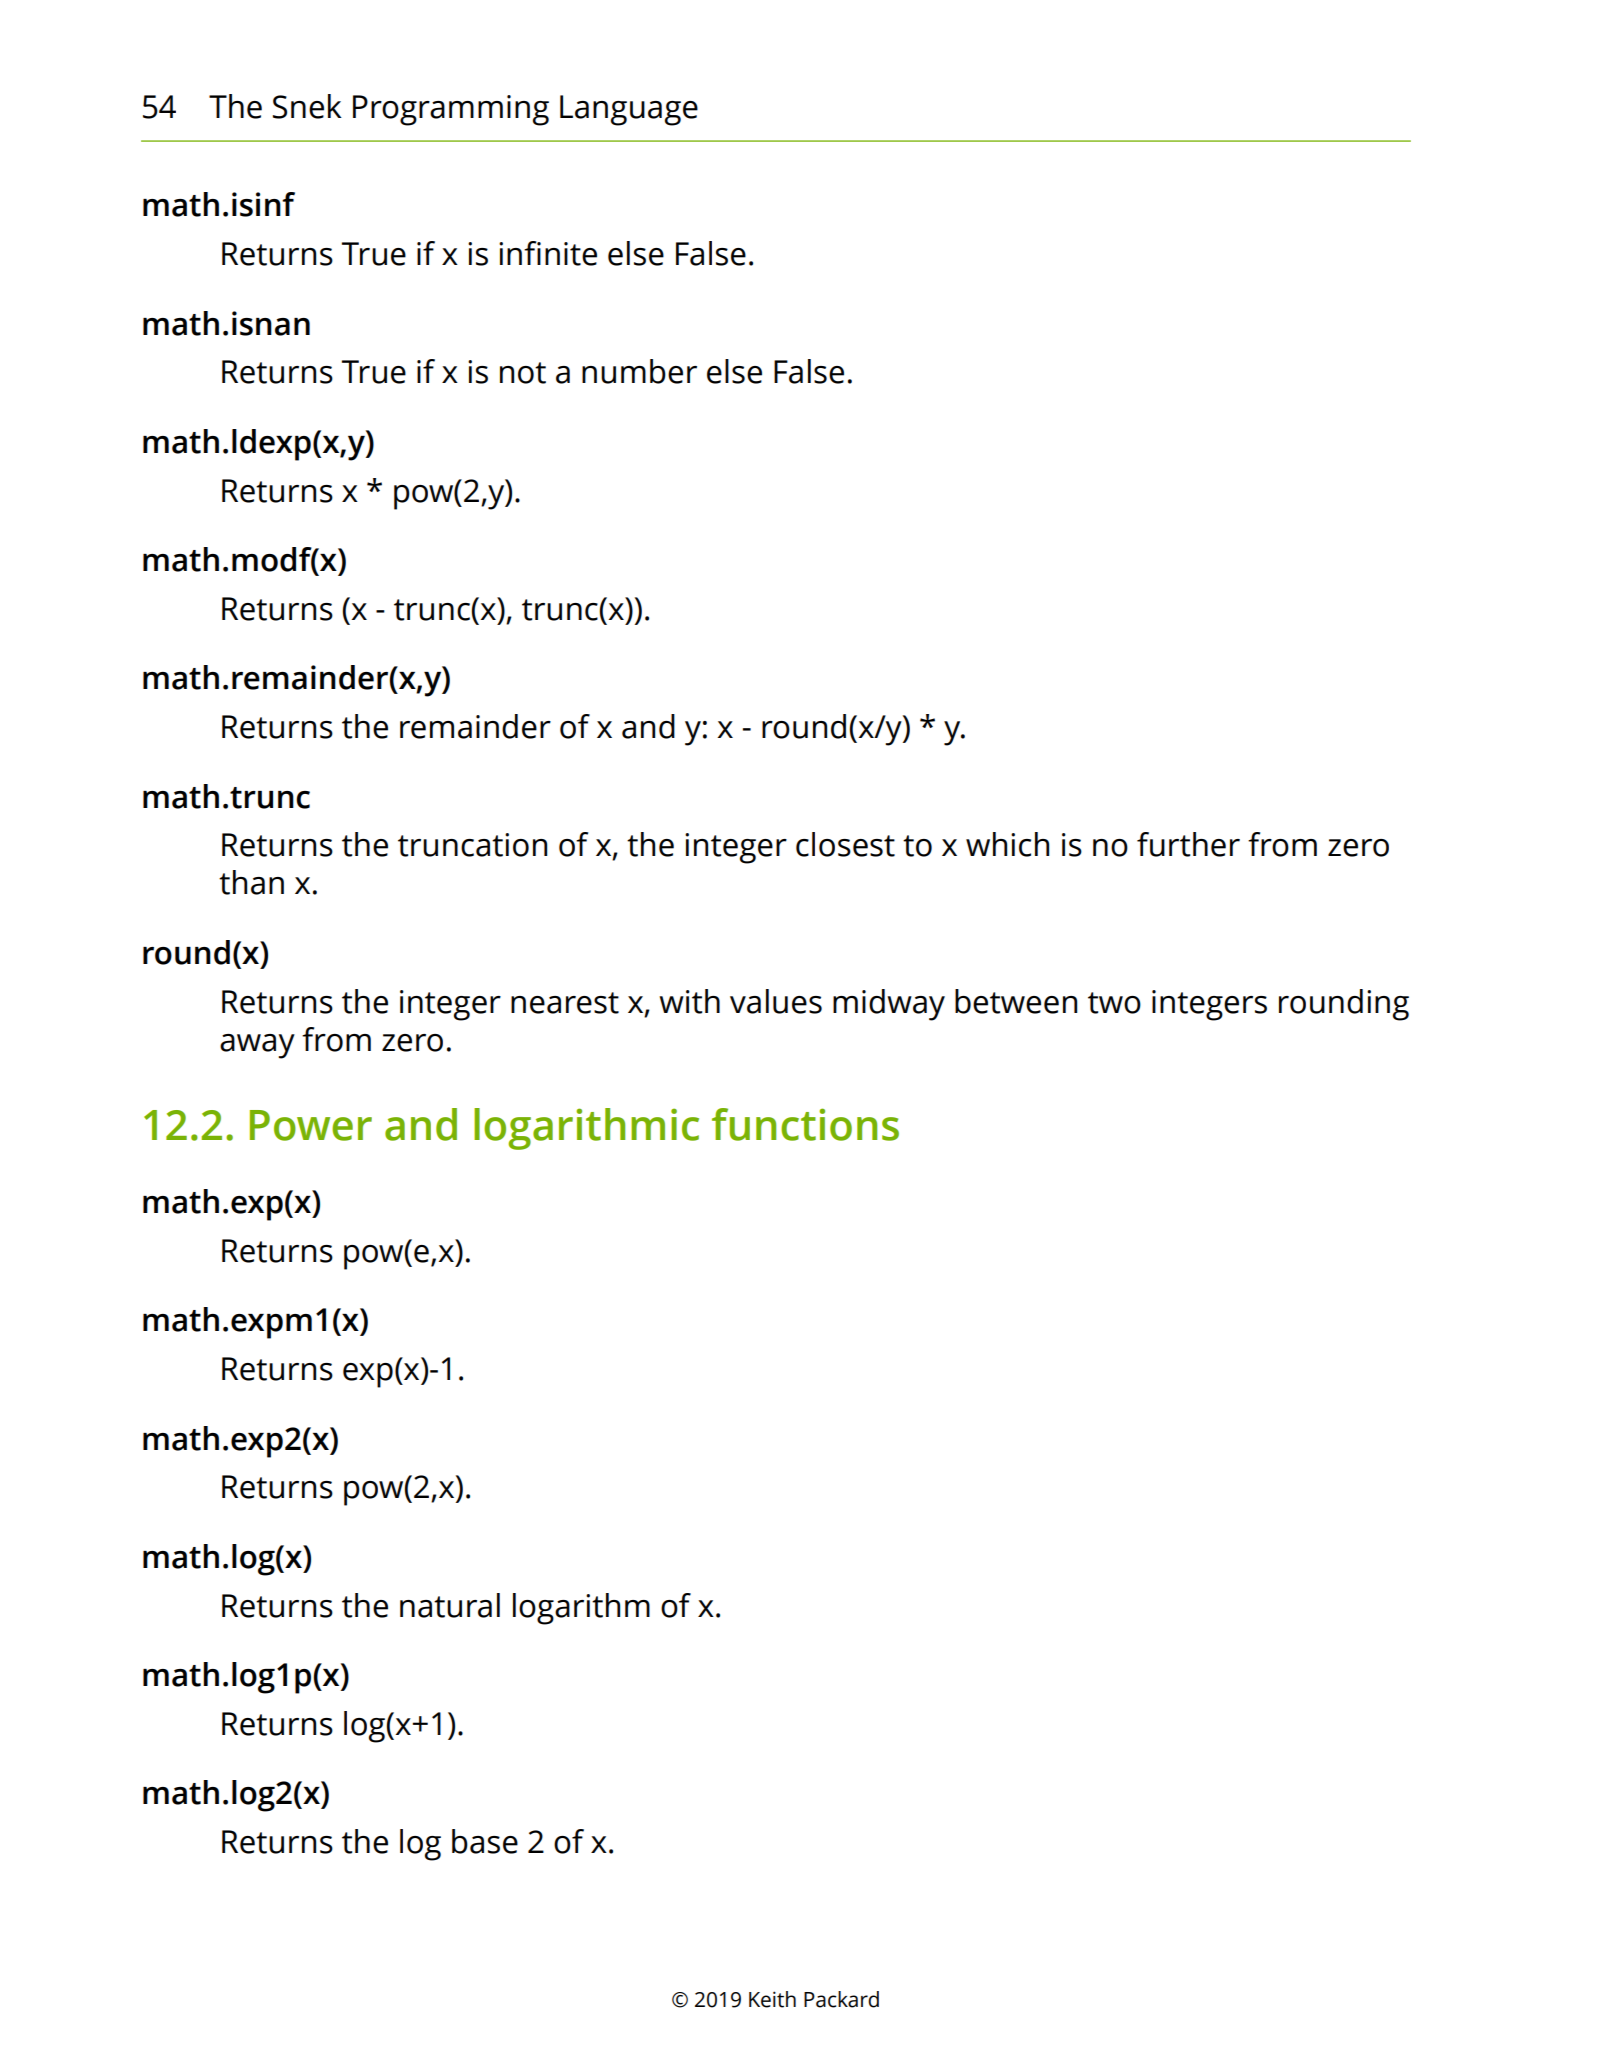 The image size is (1599, 2069). Describe the element at coordinates (548, 253) in the document. I see `infinite` at that location.
